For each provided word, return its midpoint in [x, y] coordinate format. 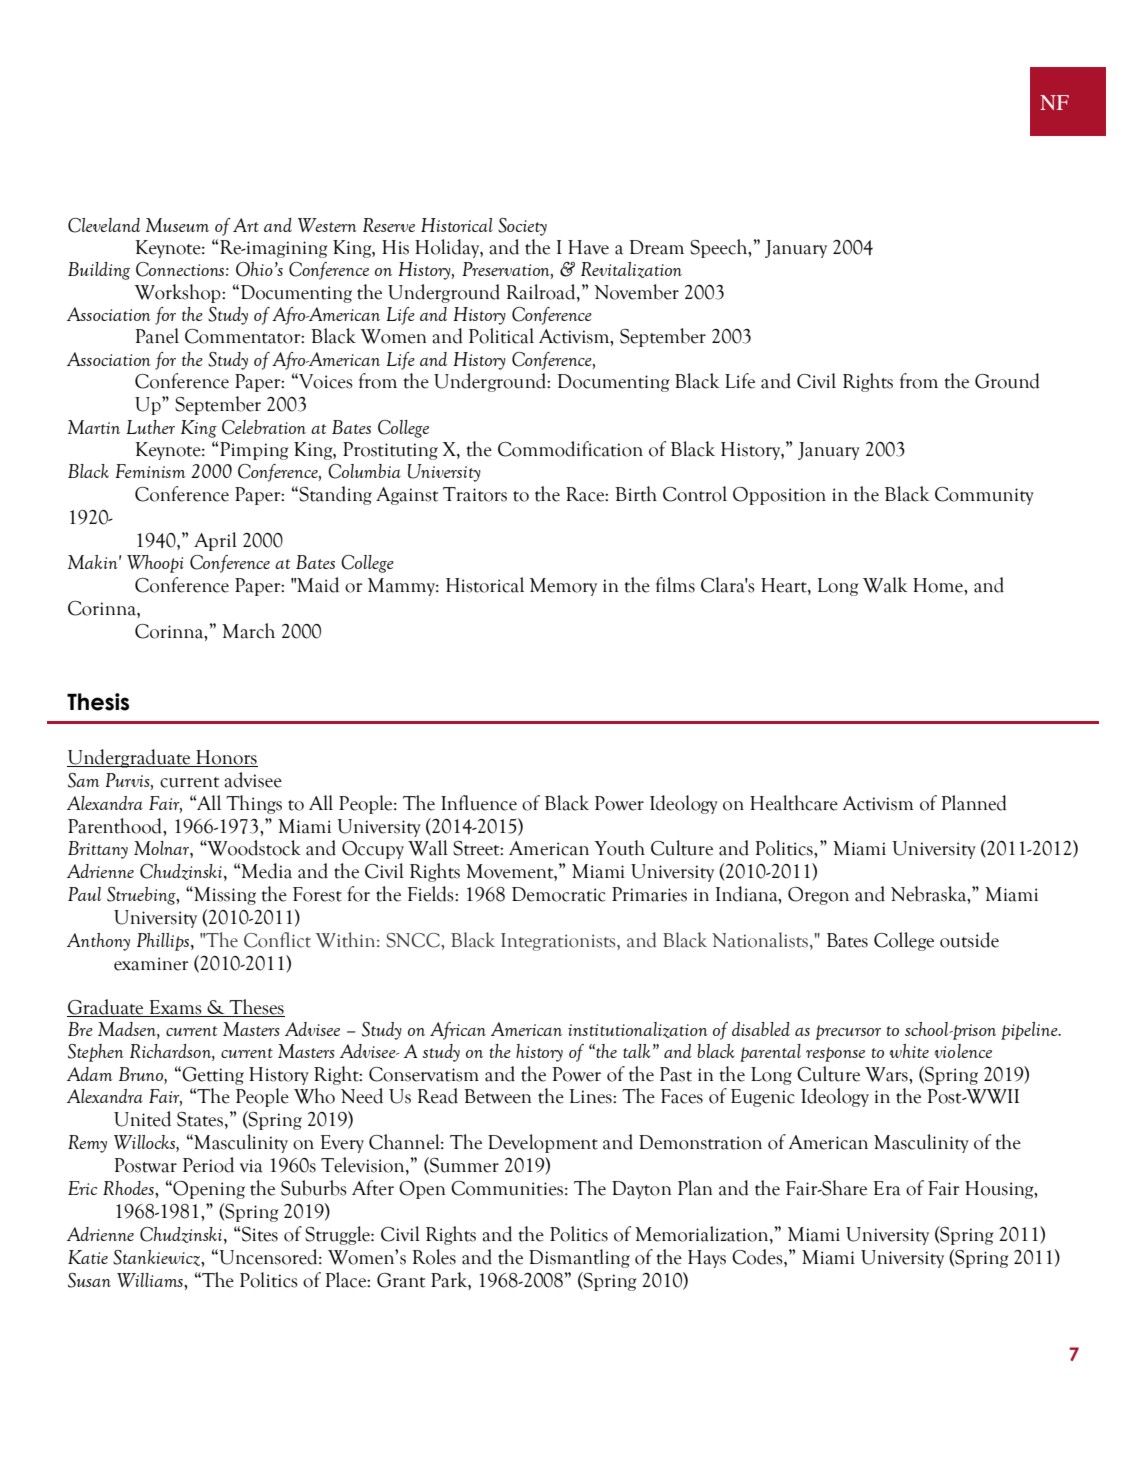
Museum [177, 225]
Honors [226, 757]
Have [588, 247]
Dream [657, 247]
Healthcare [794, 803]
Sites [259, 1234]
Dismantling [579, 1258]
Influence [479, 803]
